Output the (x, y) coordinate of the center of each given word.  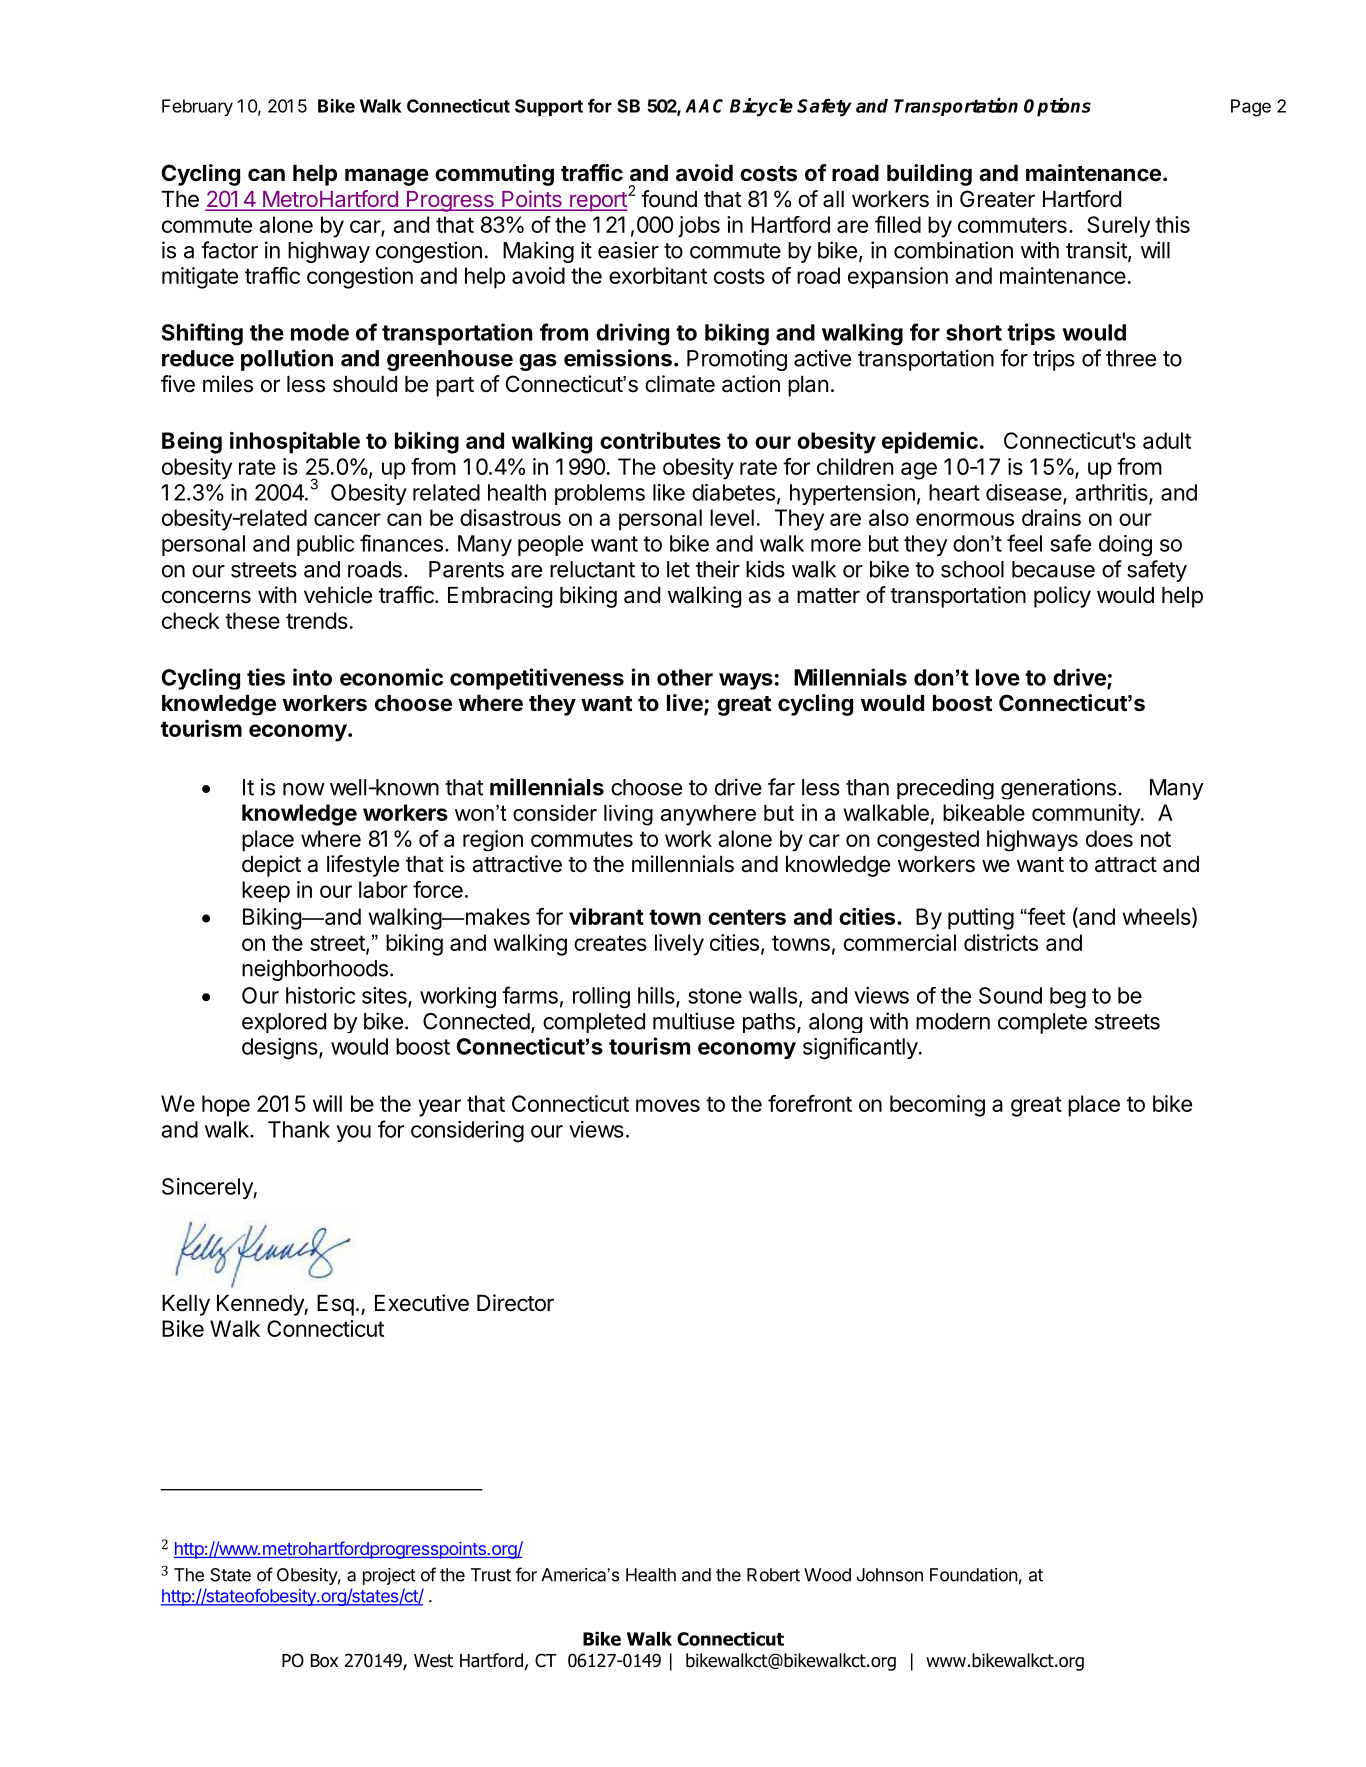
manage (387, 177)
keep (266, 892)
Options (1057, 107)
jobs (699, 227)
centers (747, 917)
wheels (1156, 916)
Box (324, 1661)
